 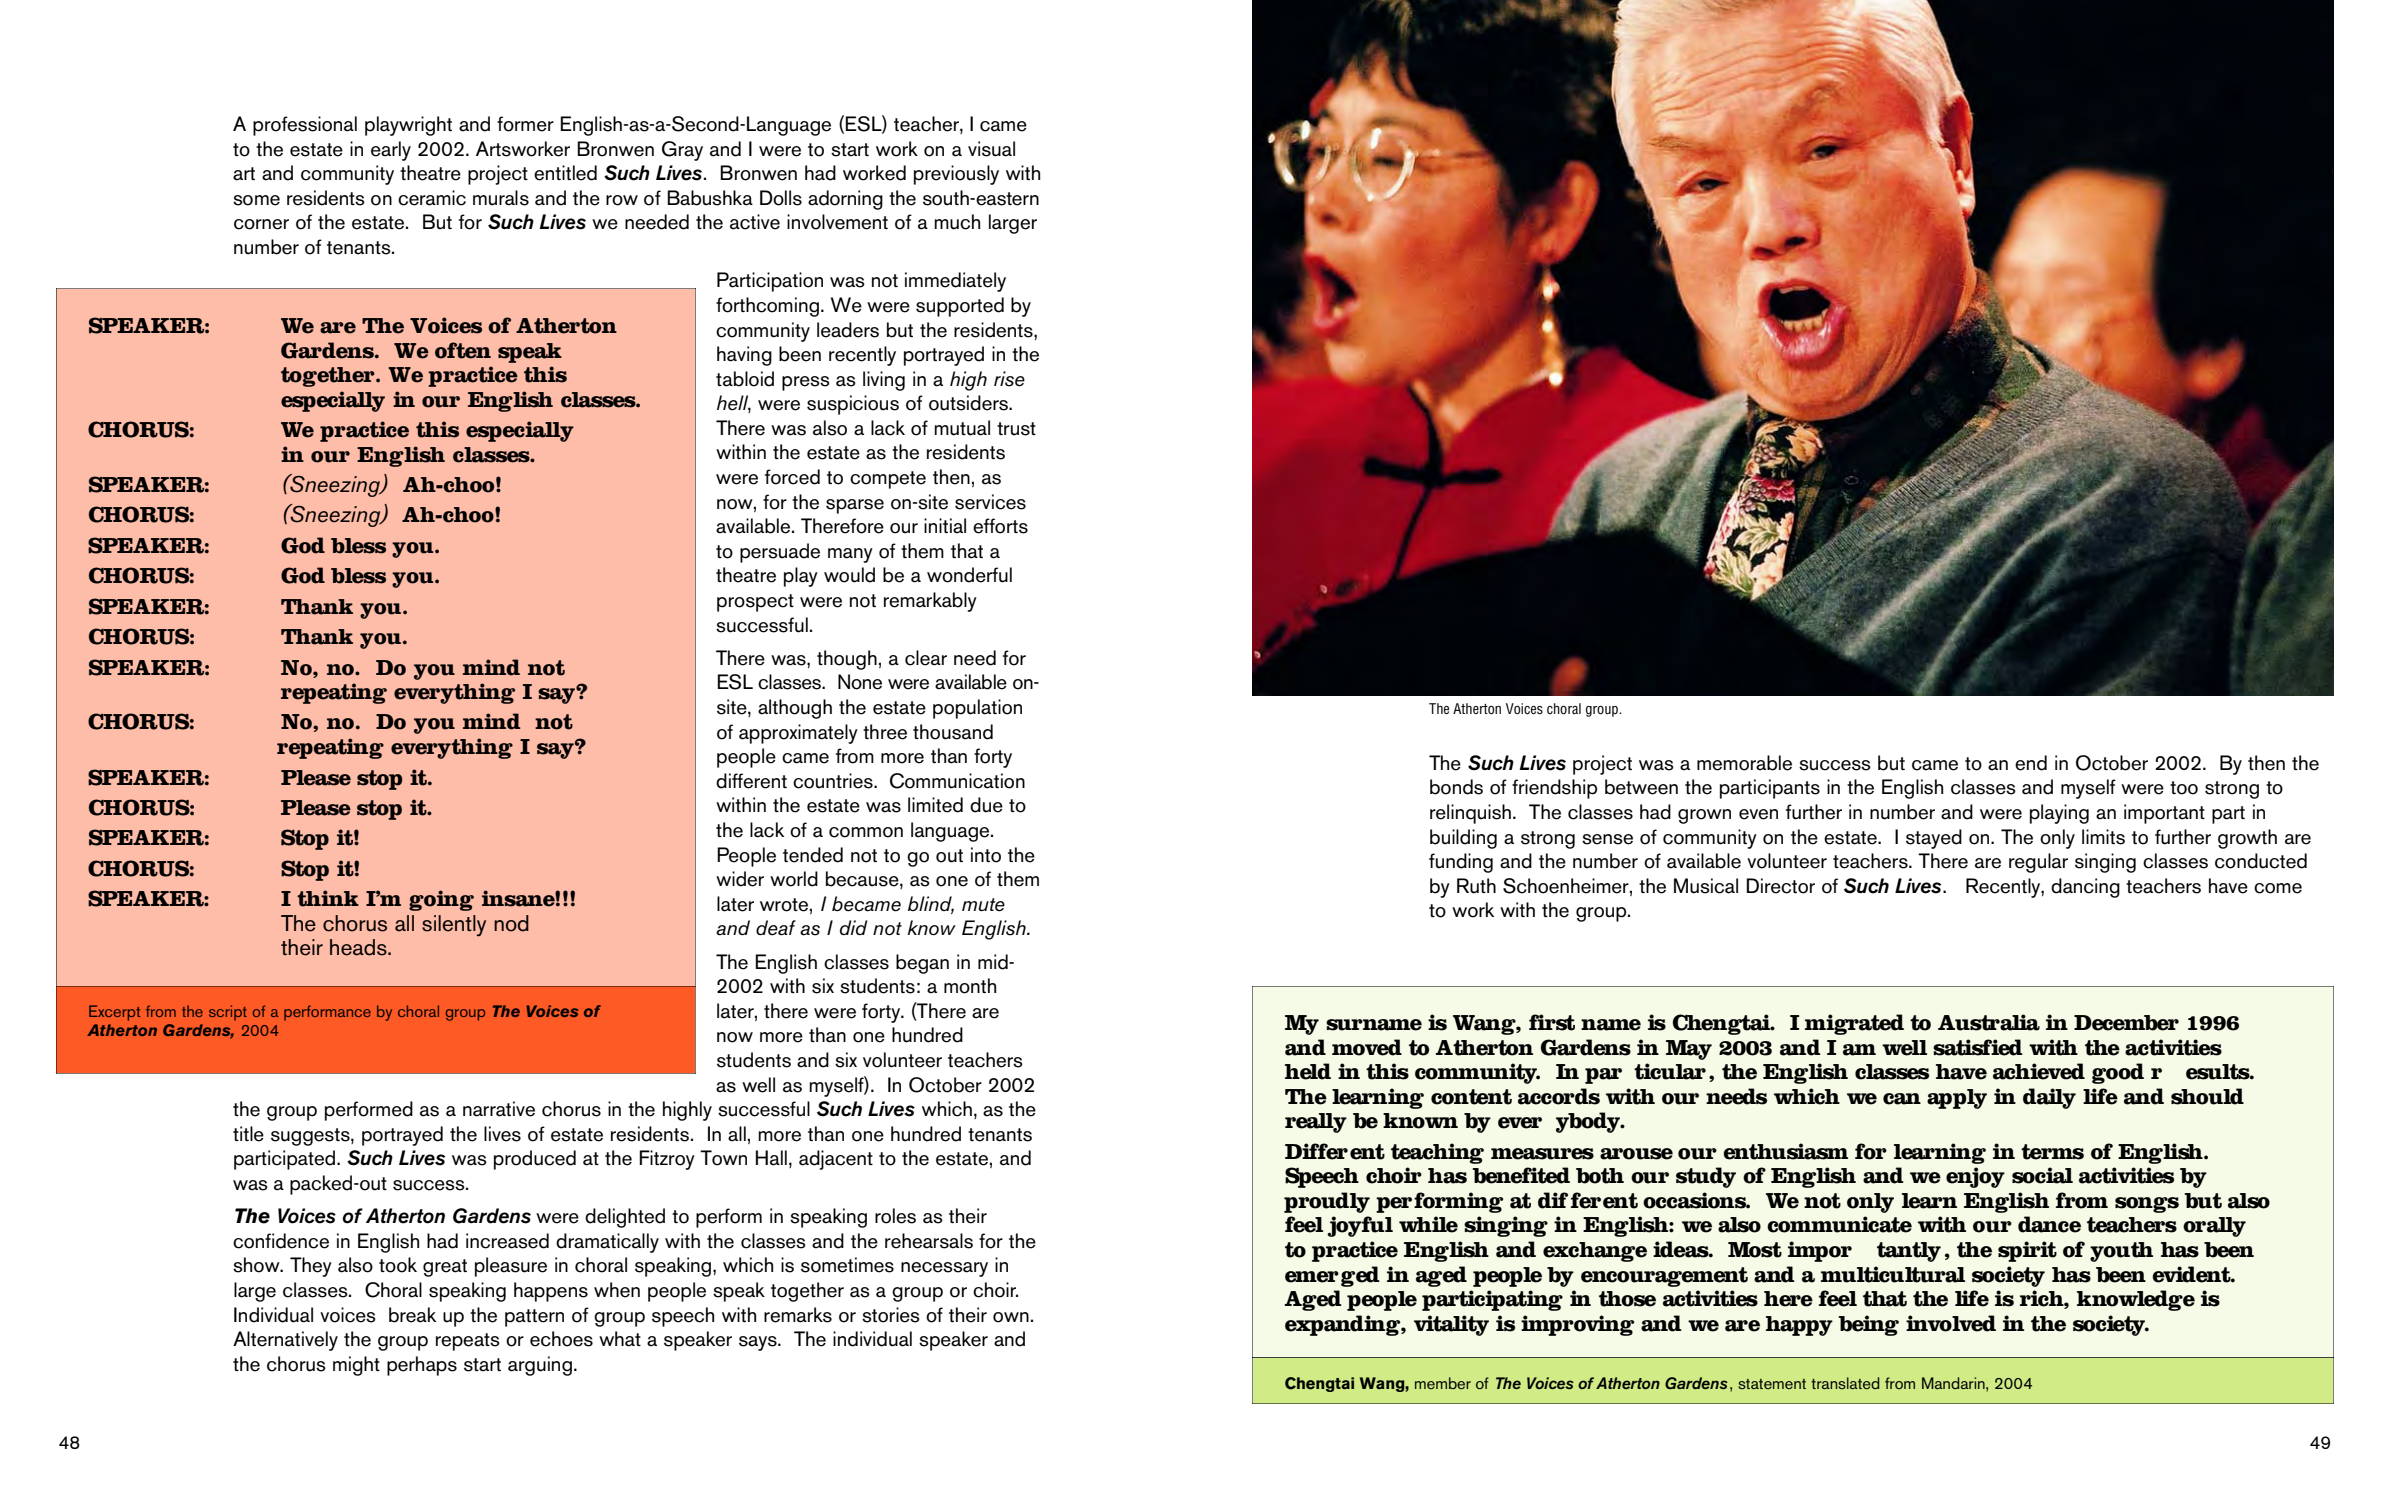 I want to click on month, so click(x=970, y=986).
